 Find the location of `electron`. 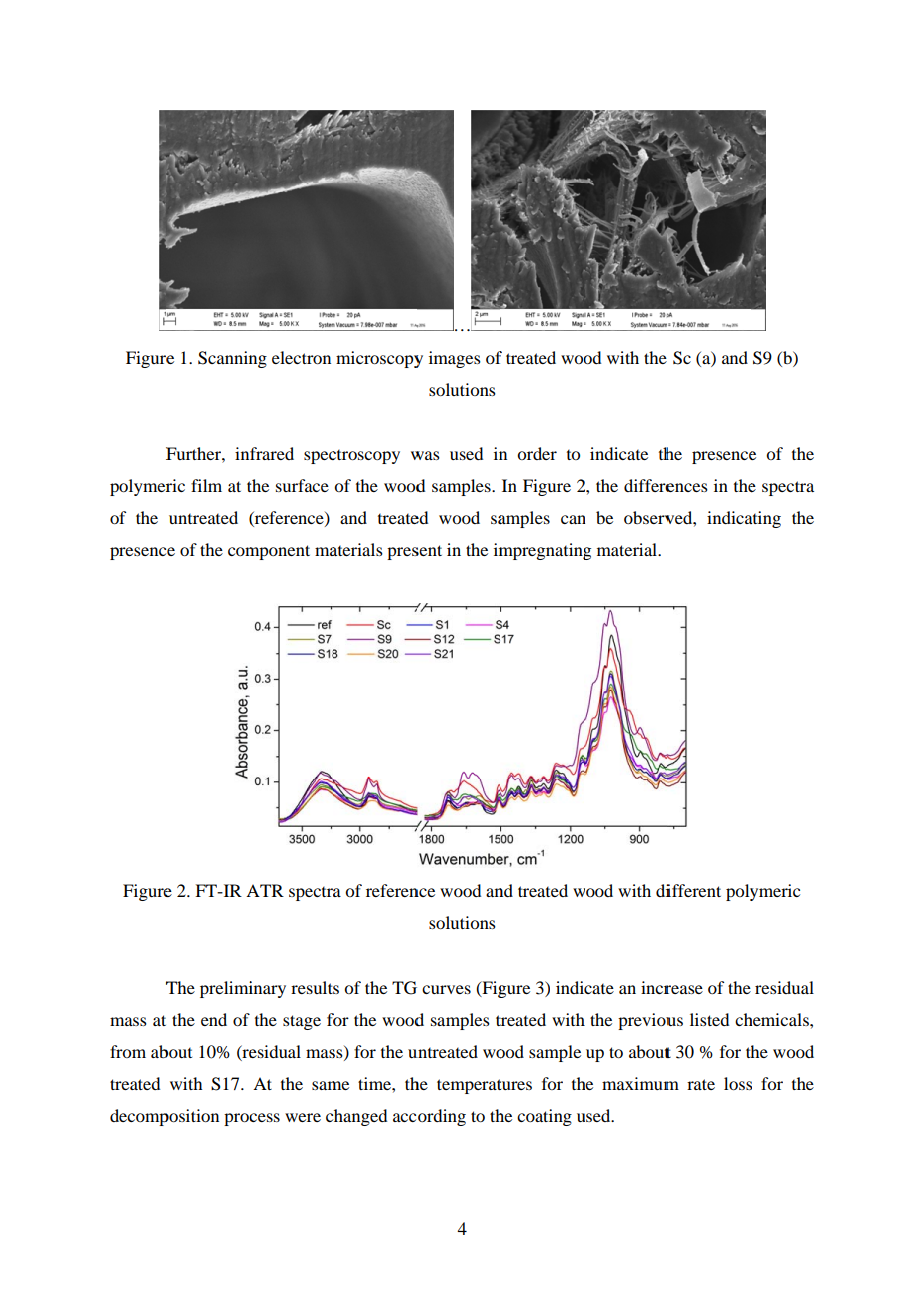

electron is located at coordinates (301, 357).
